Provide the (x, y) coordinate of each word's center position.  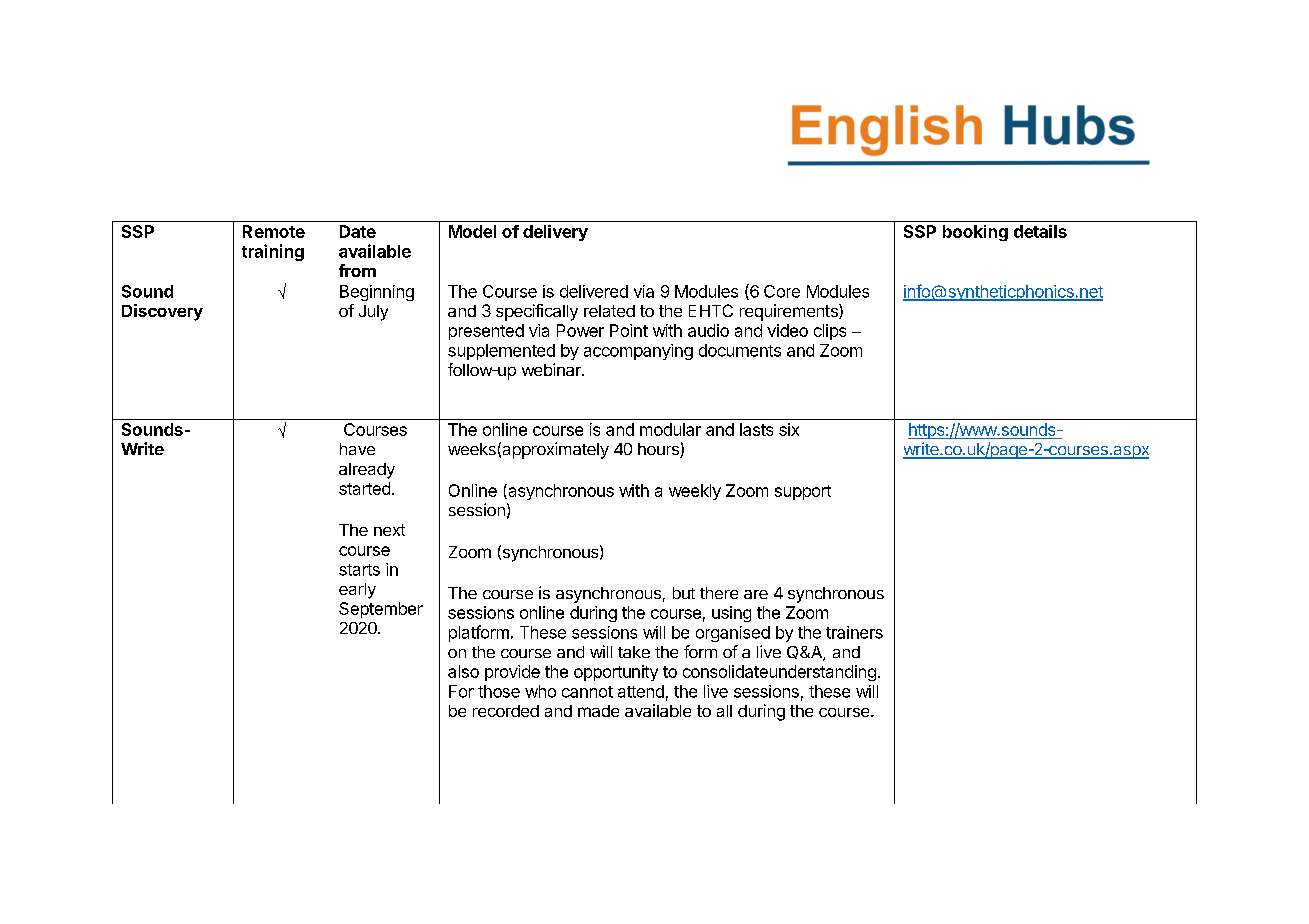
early (357, 591)
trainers (854, 632)
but (684, 593)
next (389, 530)
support (803, 492)
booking (975, 233)
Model (472, 231)
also (463, 671)
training (273, 252)
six (789, 429)
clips (830, 332)
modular (670, 429)
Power (580, 330)
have (357, 449)
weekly (695, 492)
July (373, 313)
